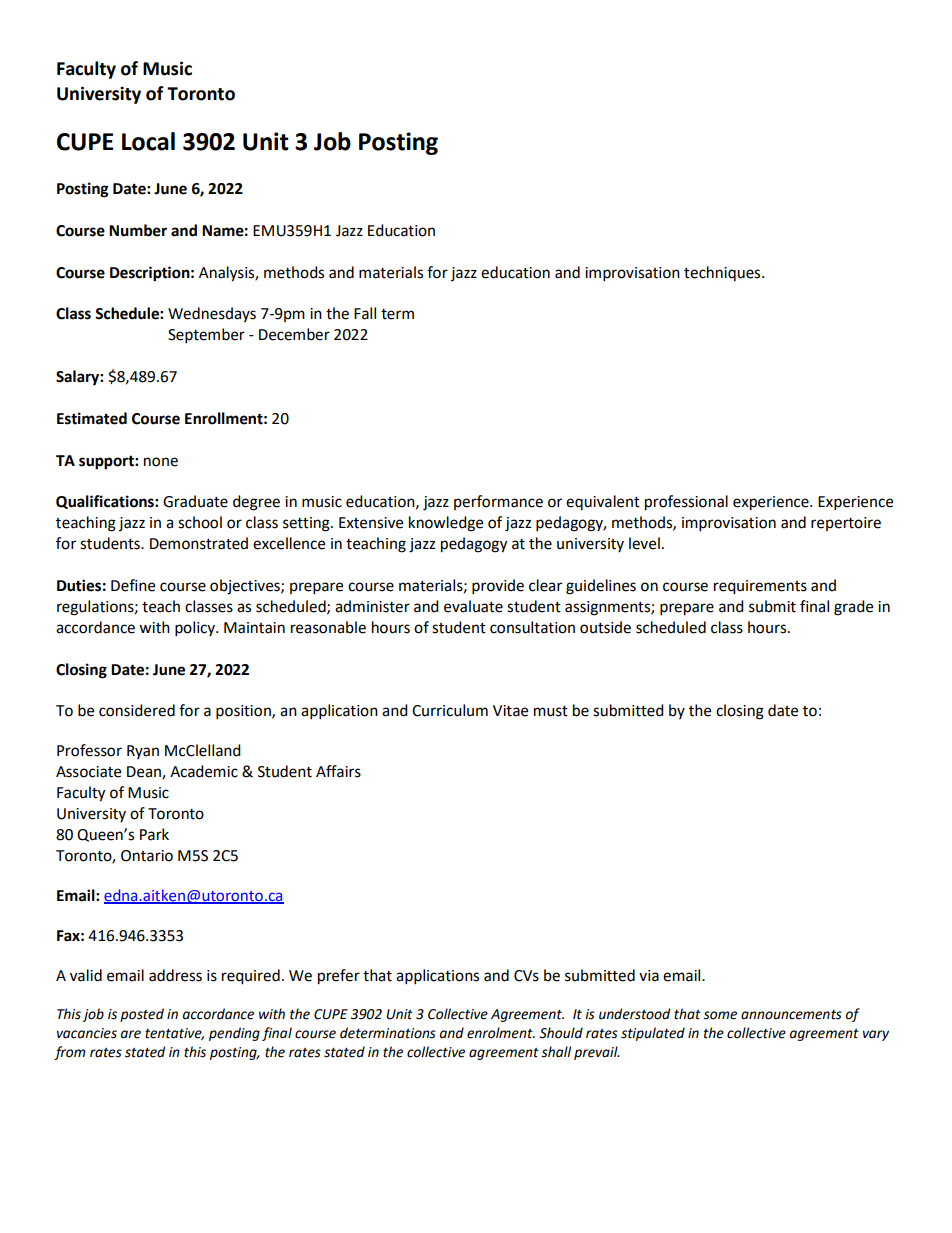 Image resolution: width=952 pixels, height=1233 pixels. Describe the element at coordinates (143, 752) in the screenshot. I see `Ryan` at that location.
